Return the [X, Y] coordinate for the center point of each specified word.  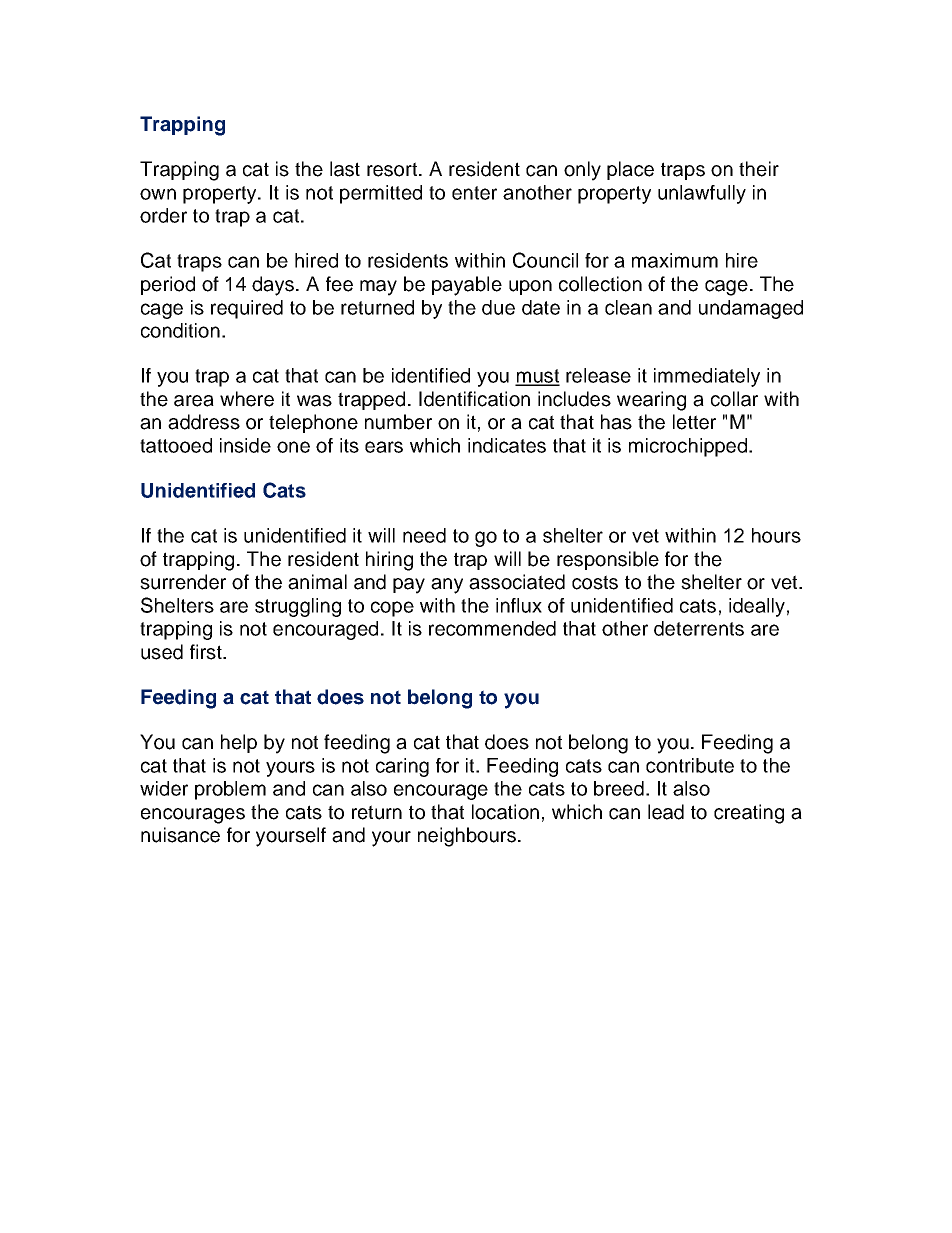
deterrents [699, 628]
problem [230, 790]
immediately [707, 377]
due [498, 307]
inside [245, 445]
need [424, 535]
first [207, 652]
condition [180, 330]
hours [776, 535]
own [158, 194]
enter [474, 193]
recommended [492, 628]
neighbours [467, 837]
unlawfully [702, 194]
